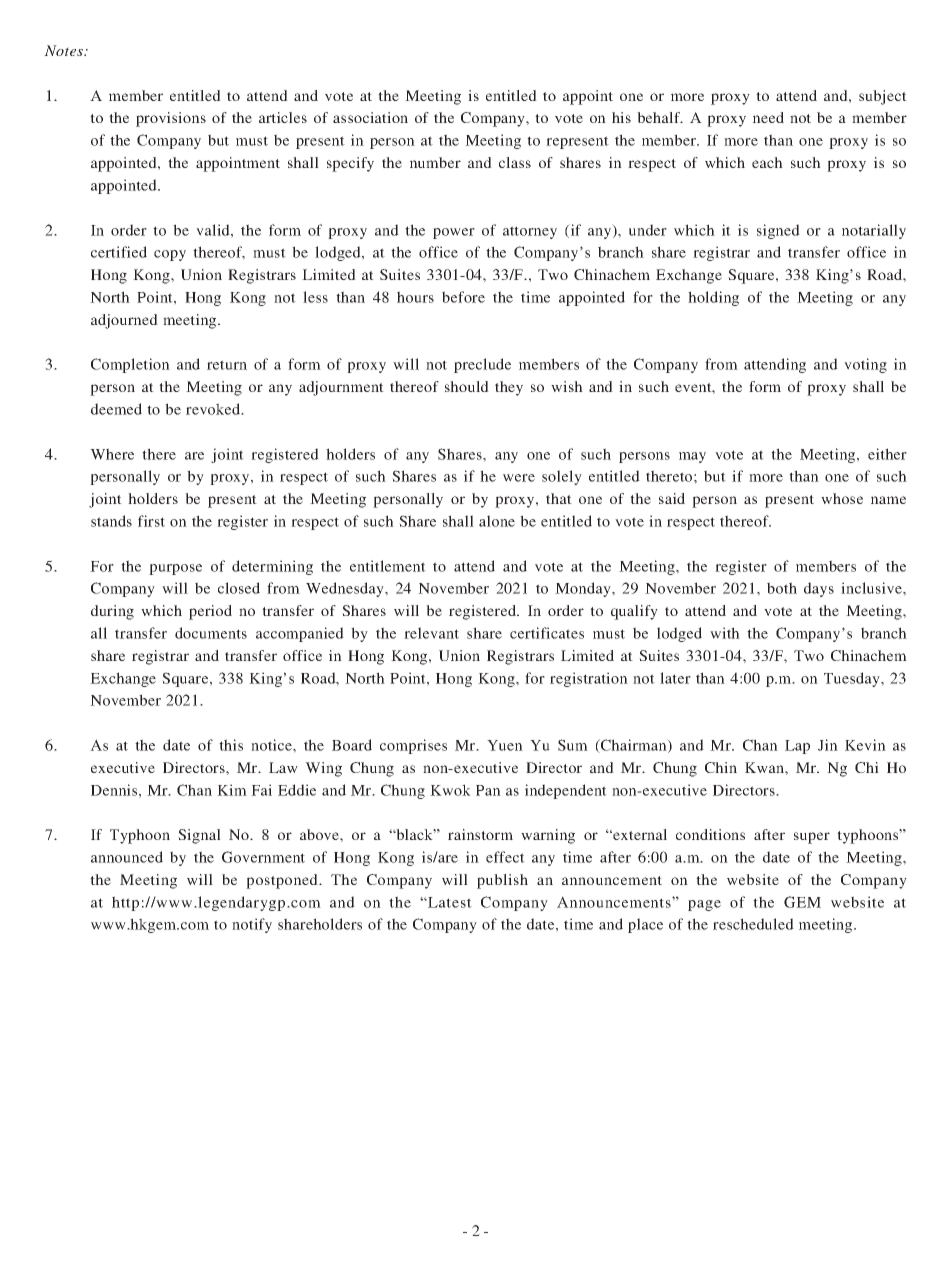 The image size is (952, 1270). Describe the element at coordinates (449, 902) in the page. I see `Latest` at that location.
